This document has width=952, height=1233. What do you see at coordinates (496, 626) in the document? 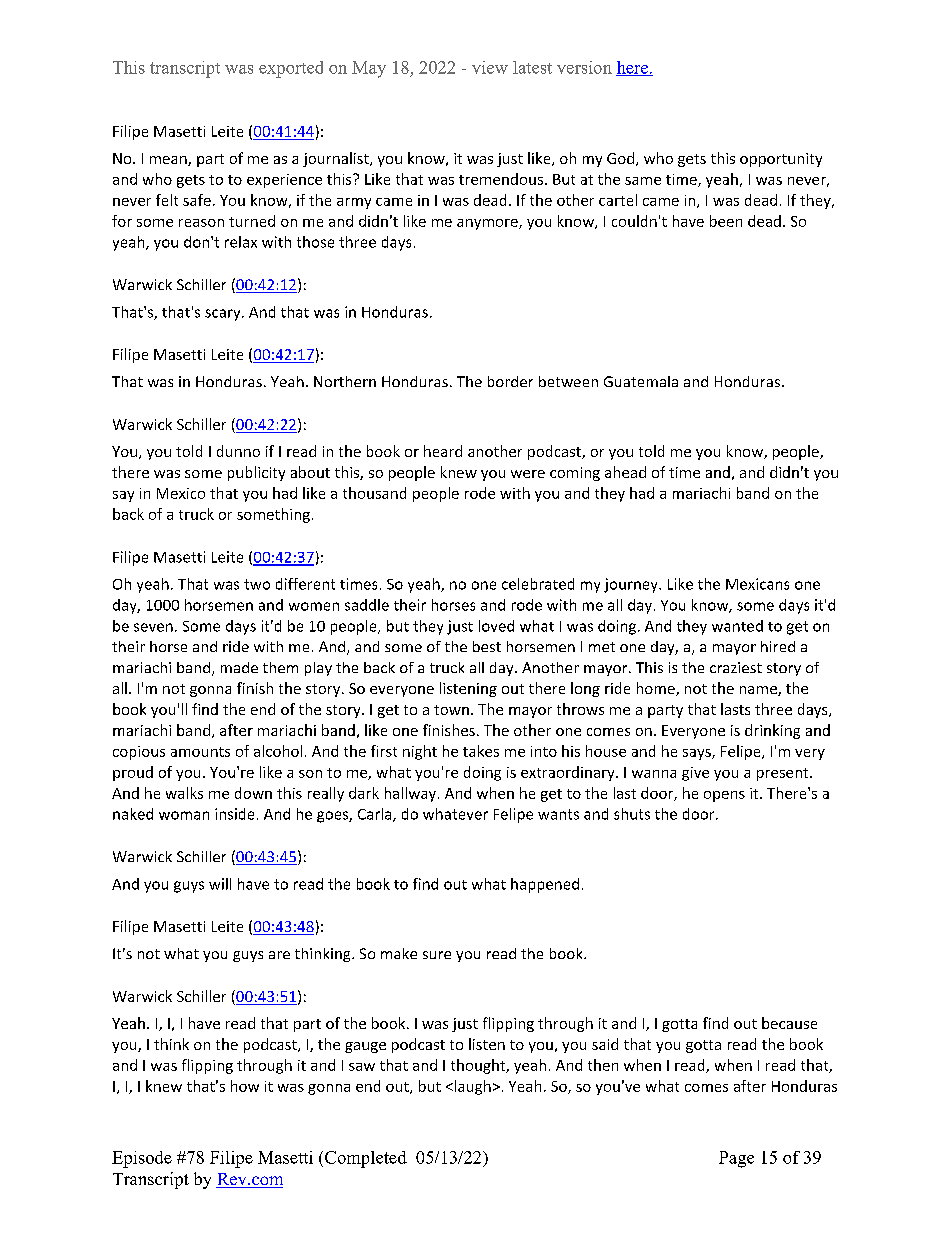
I see `loved` at bounding box center [496, 626].
